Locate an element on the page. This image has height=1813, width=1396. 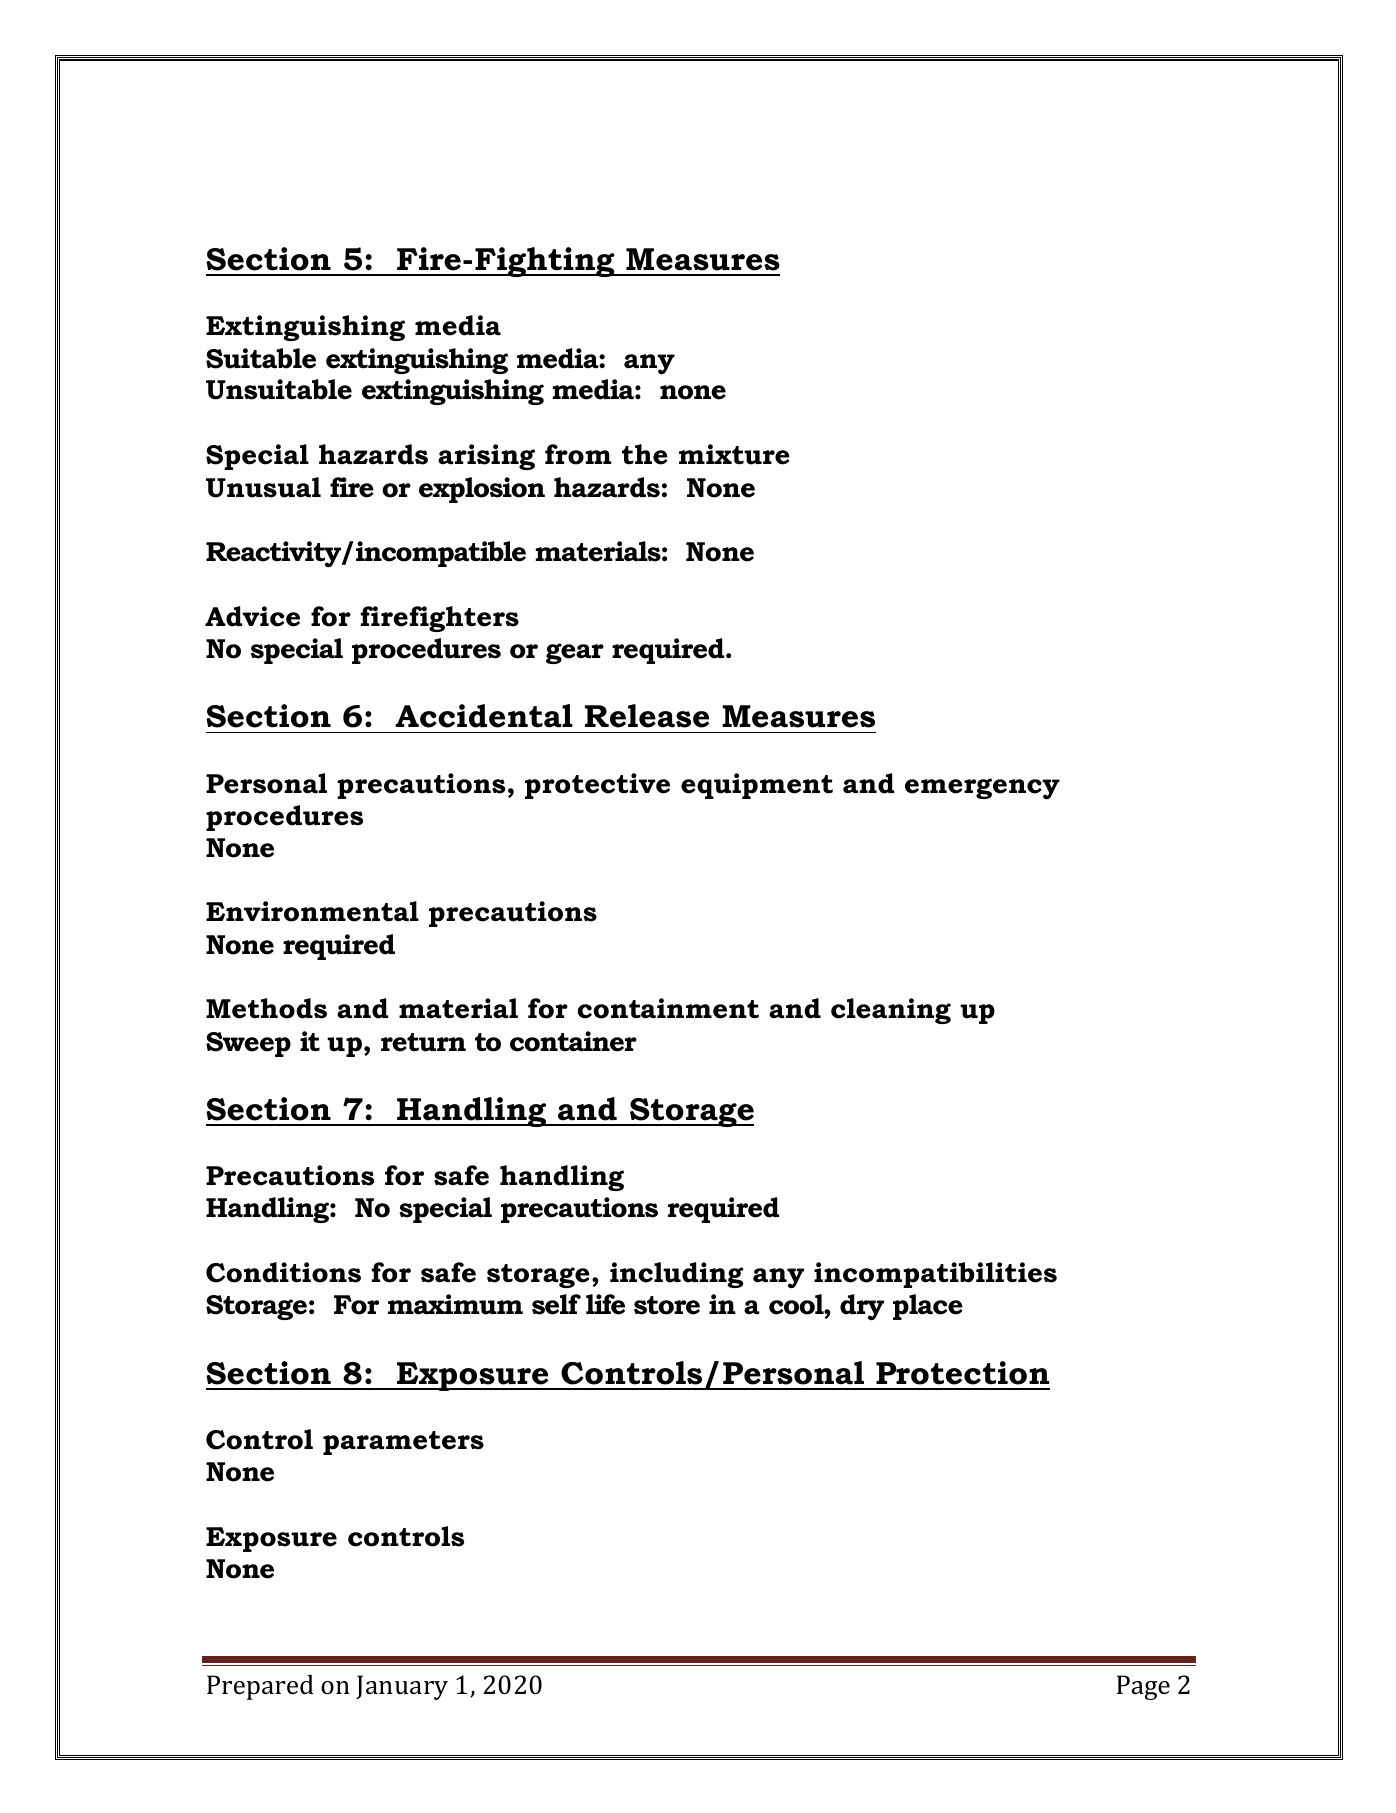
Prepared is located at coordinates (260, 1687).
